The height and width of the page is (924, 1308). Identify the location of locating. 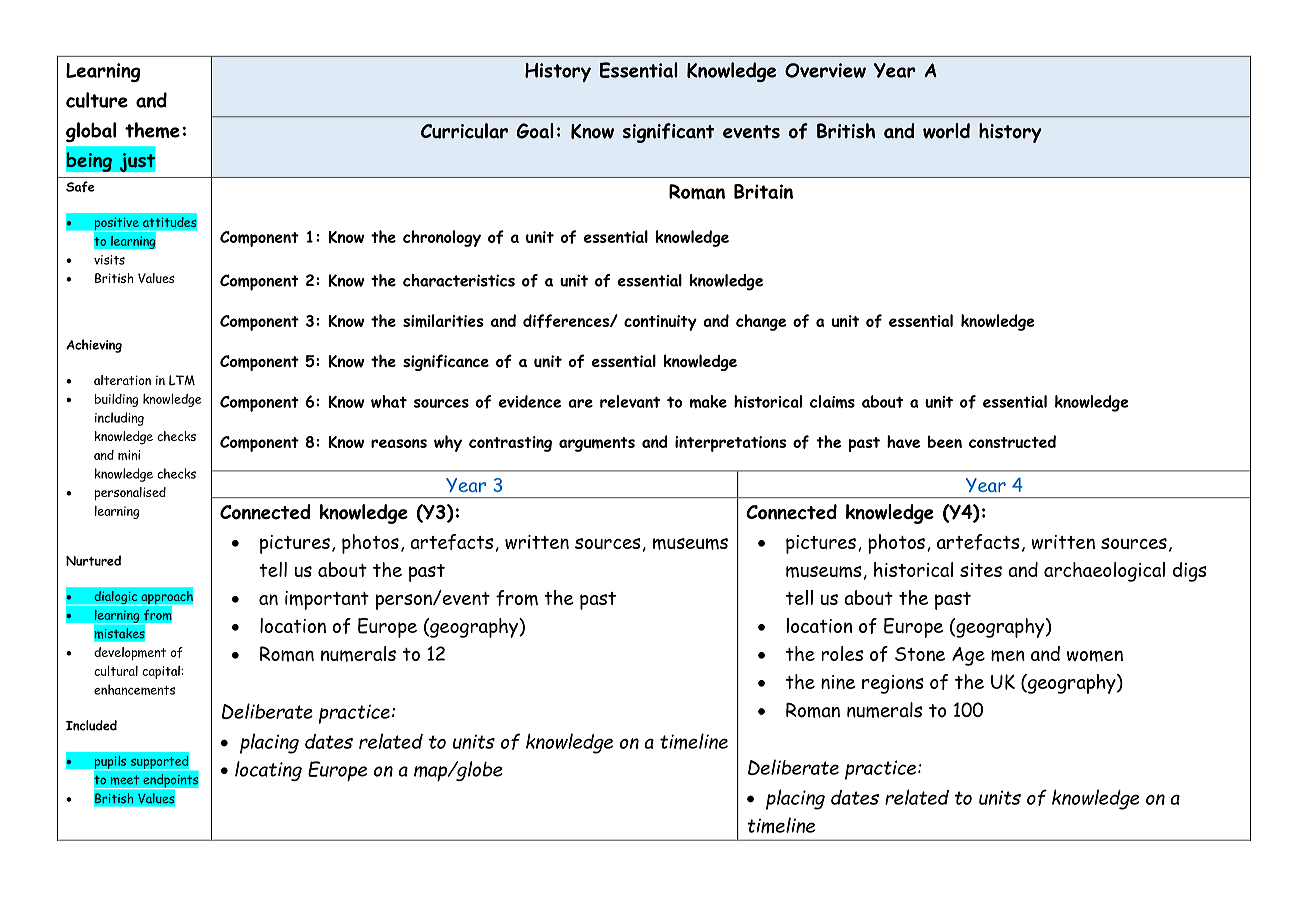
(268, 771).
